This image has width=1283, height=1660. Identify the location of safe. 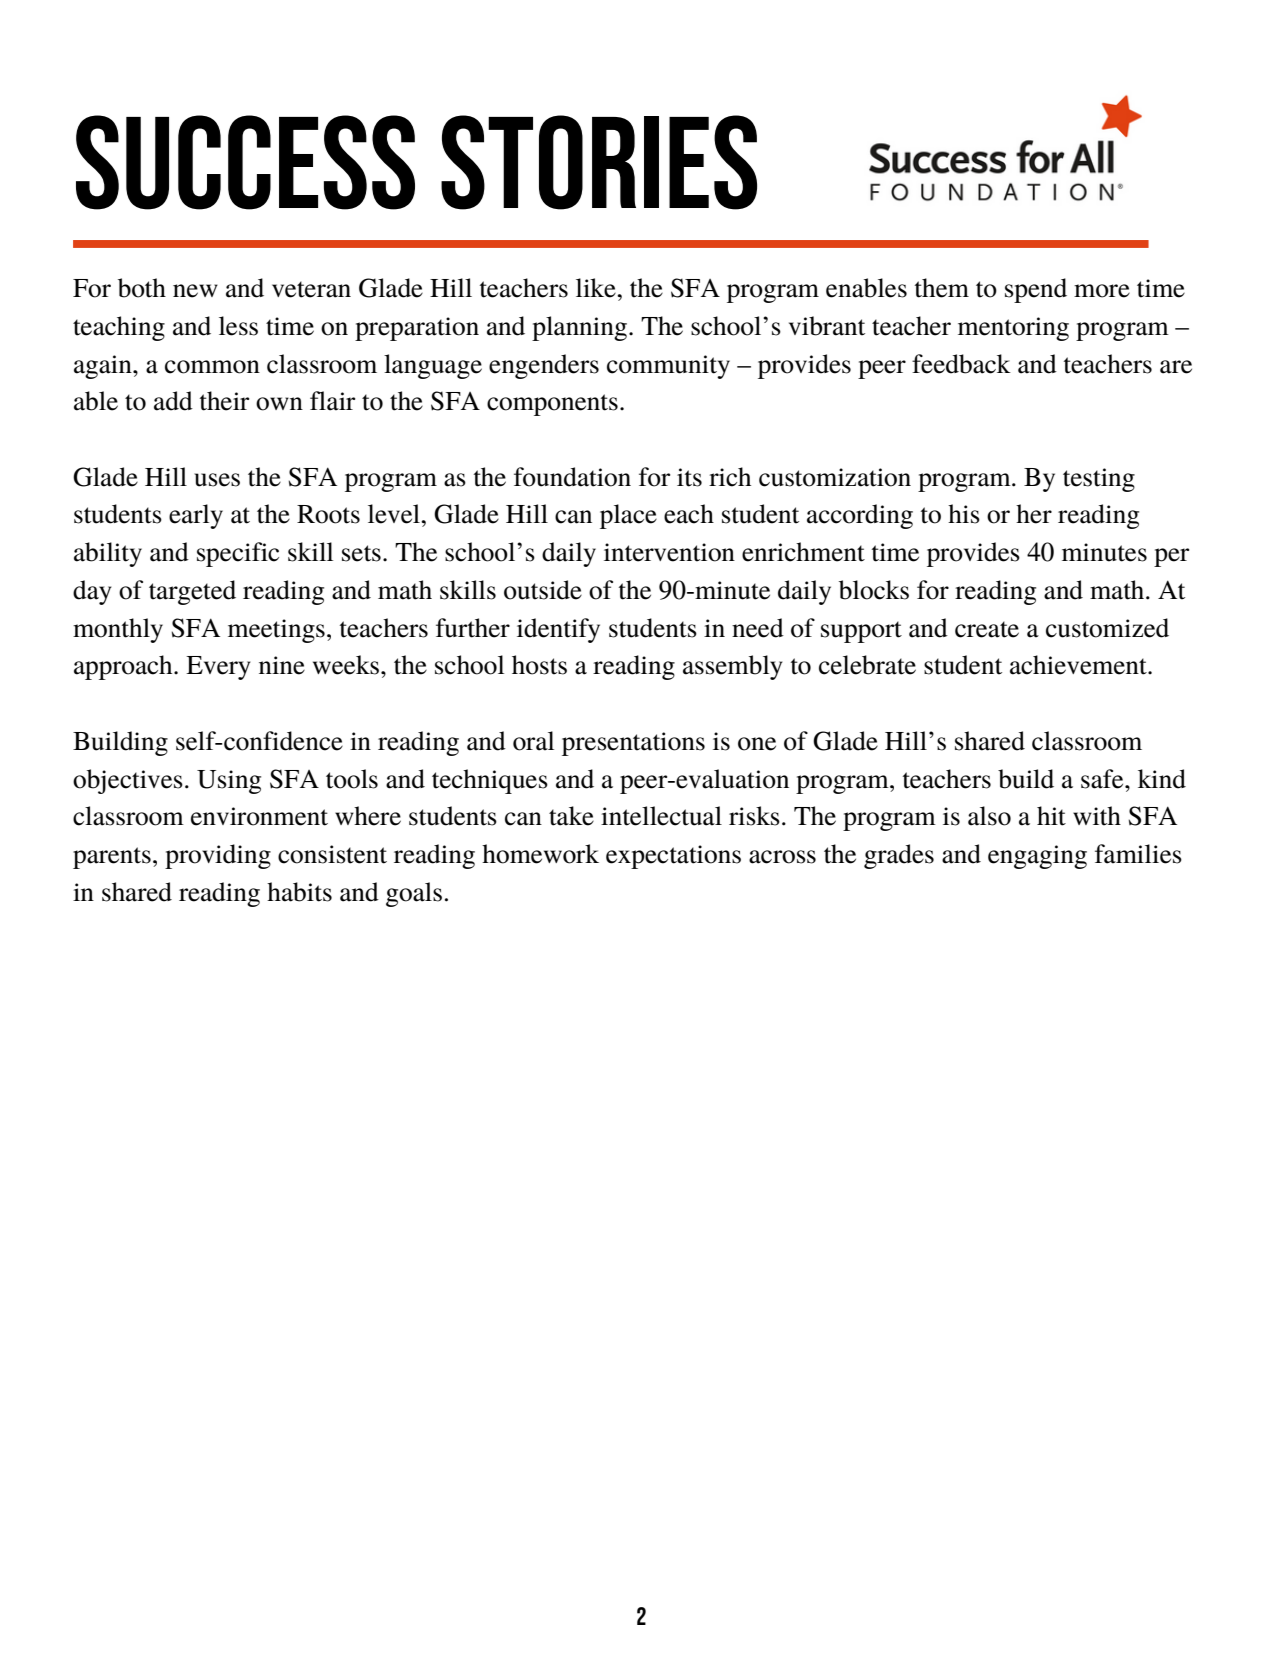
(1103, 779).
